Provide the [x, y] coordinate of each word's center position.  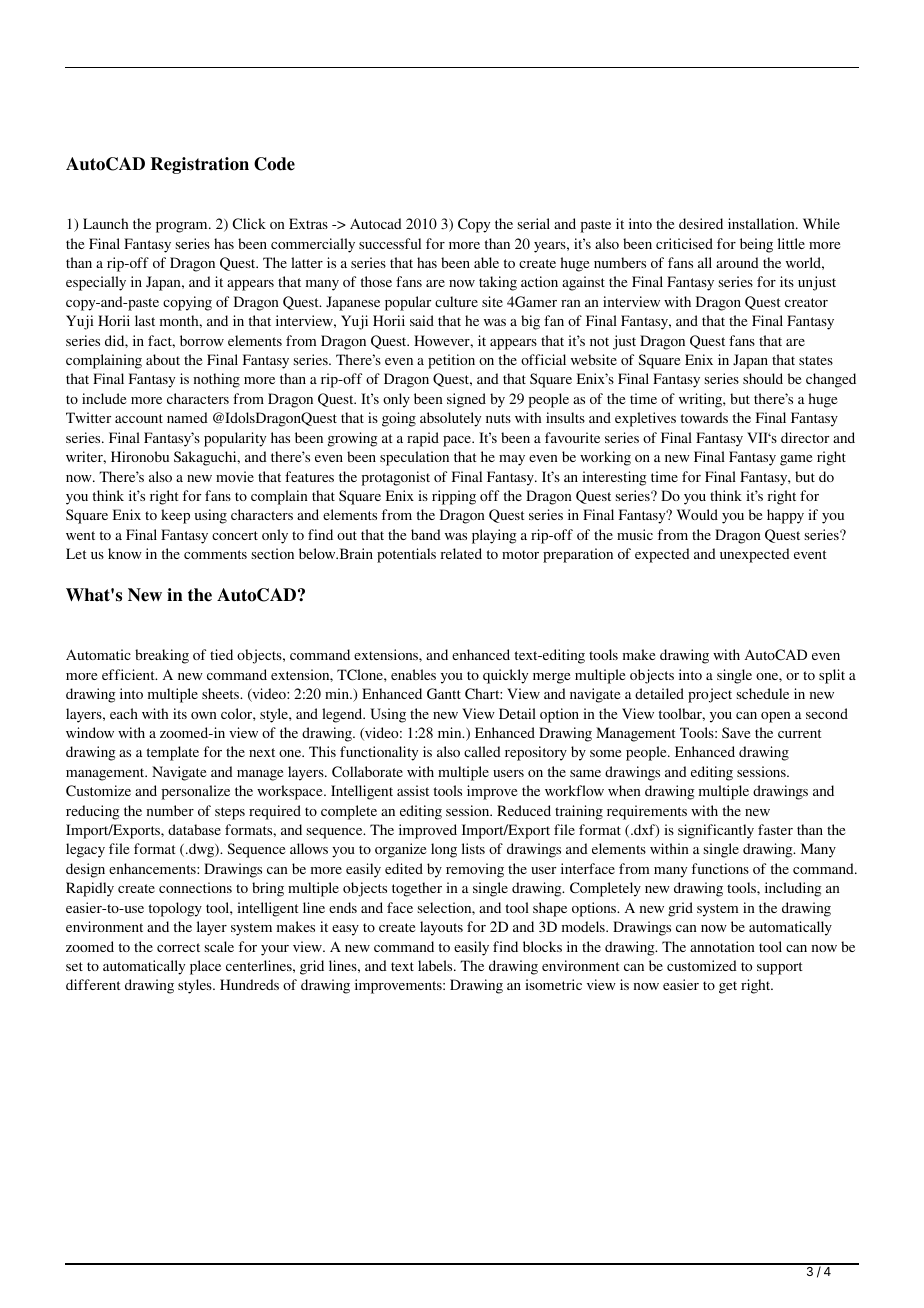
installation [762, 223]
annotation [722, 946]
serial [534, 223]
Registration [200, 165]
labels [436, 965]
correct [178, 947]
